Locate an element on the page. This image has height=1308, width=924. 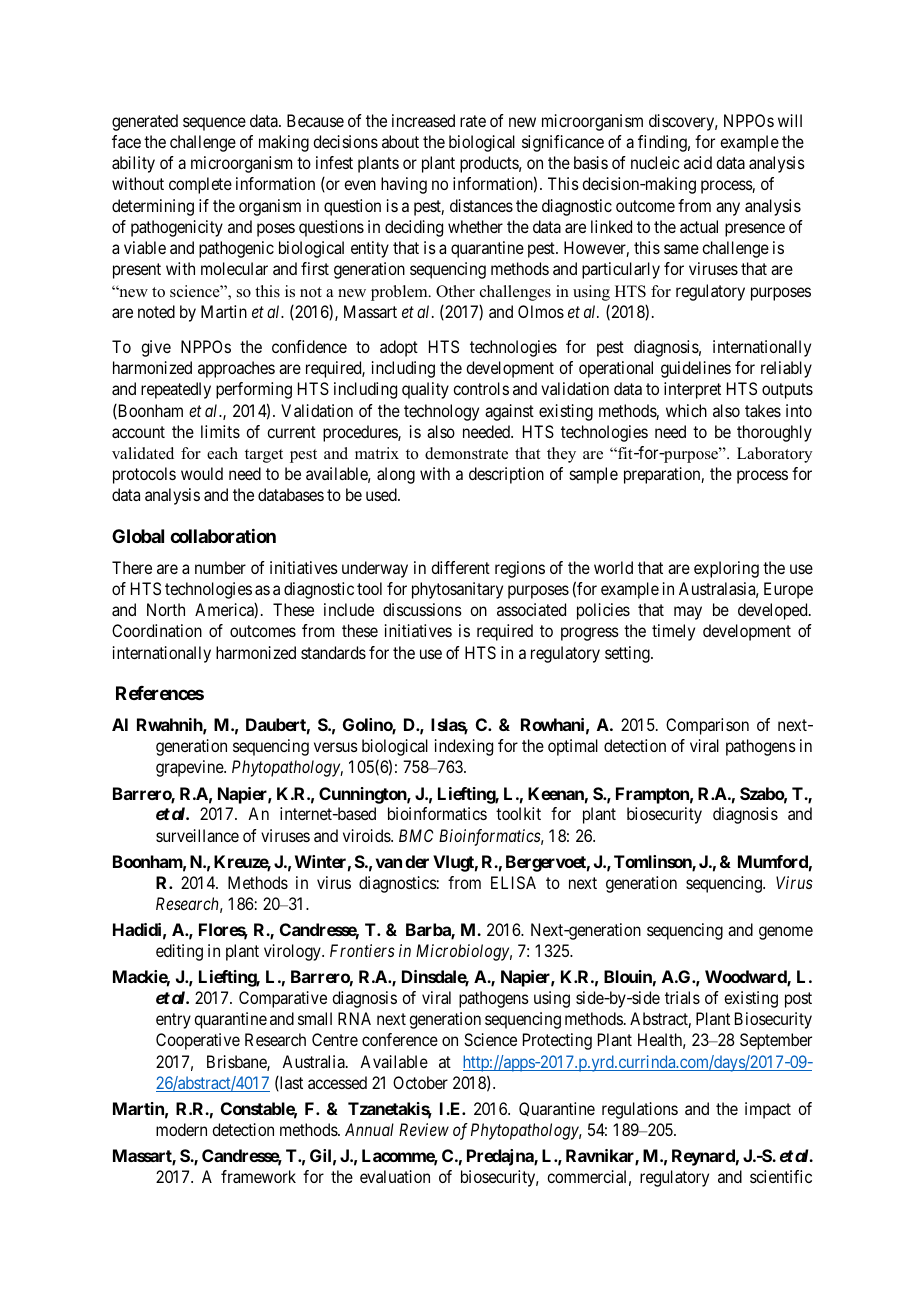
acid is located at coordinates (698, 162).
